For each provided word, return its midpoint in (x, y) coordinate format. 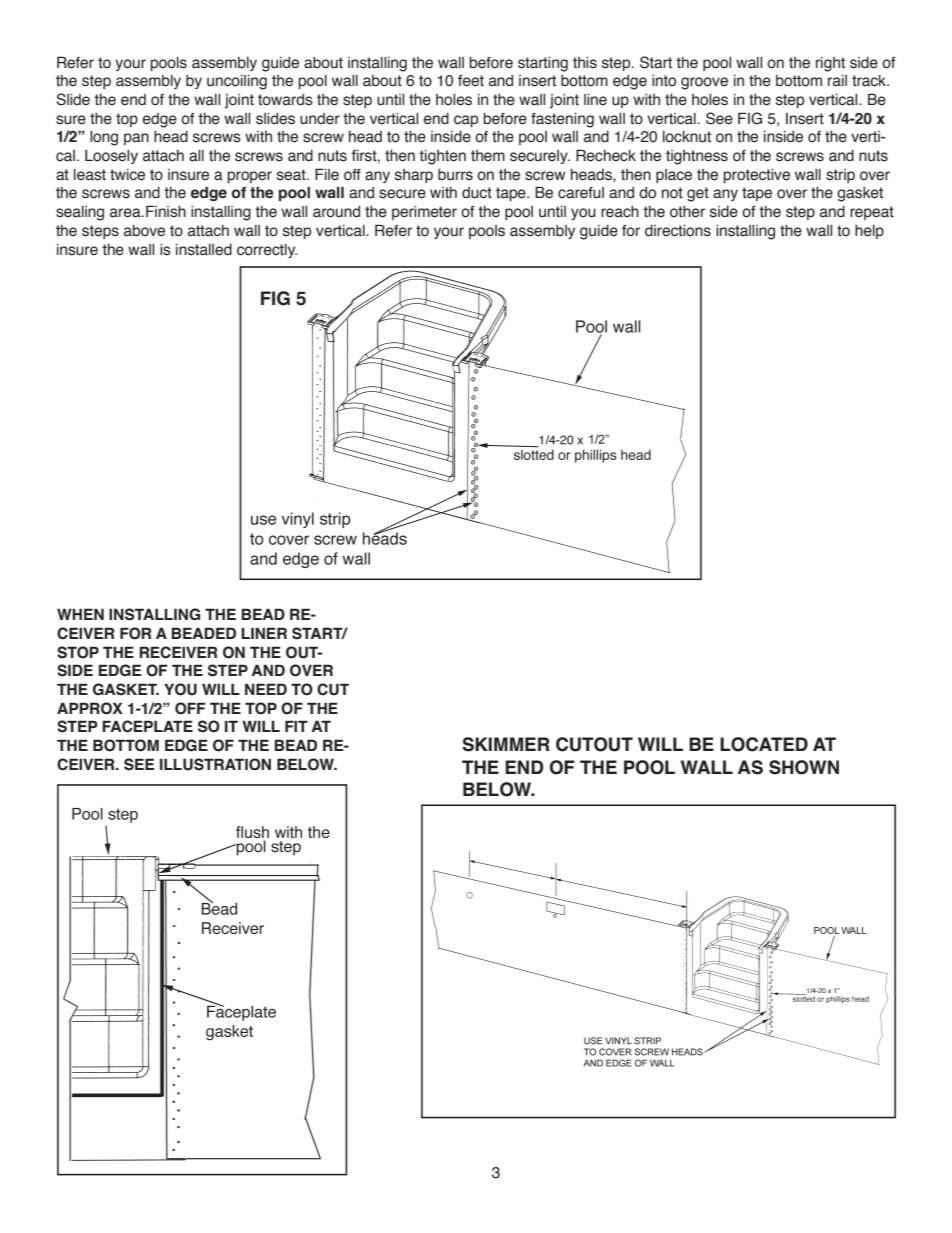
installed (204, 250)
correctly (267, 251)
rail (837, 81)
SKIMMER (506, 744)
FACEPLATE (147, 726)
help (869, 232)
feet (471, 81)
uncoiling (237, 82)
